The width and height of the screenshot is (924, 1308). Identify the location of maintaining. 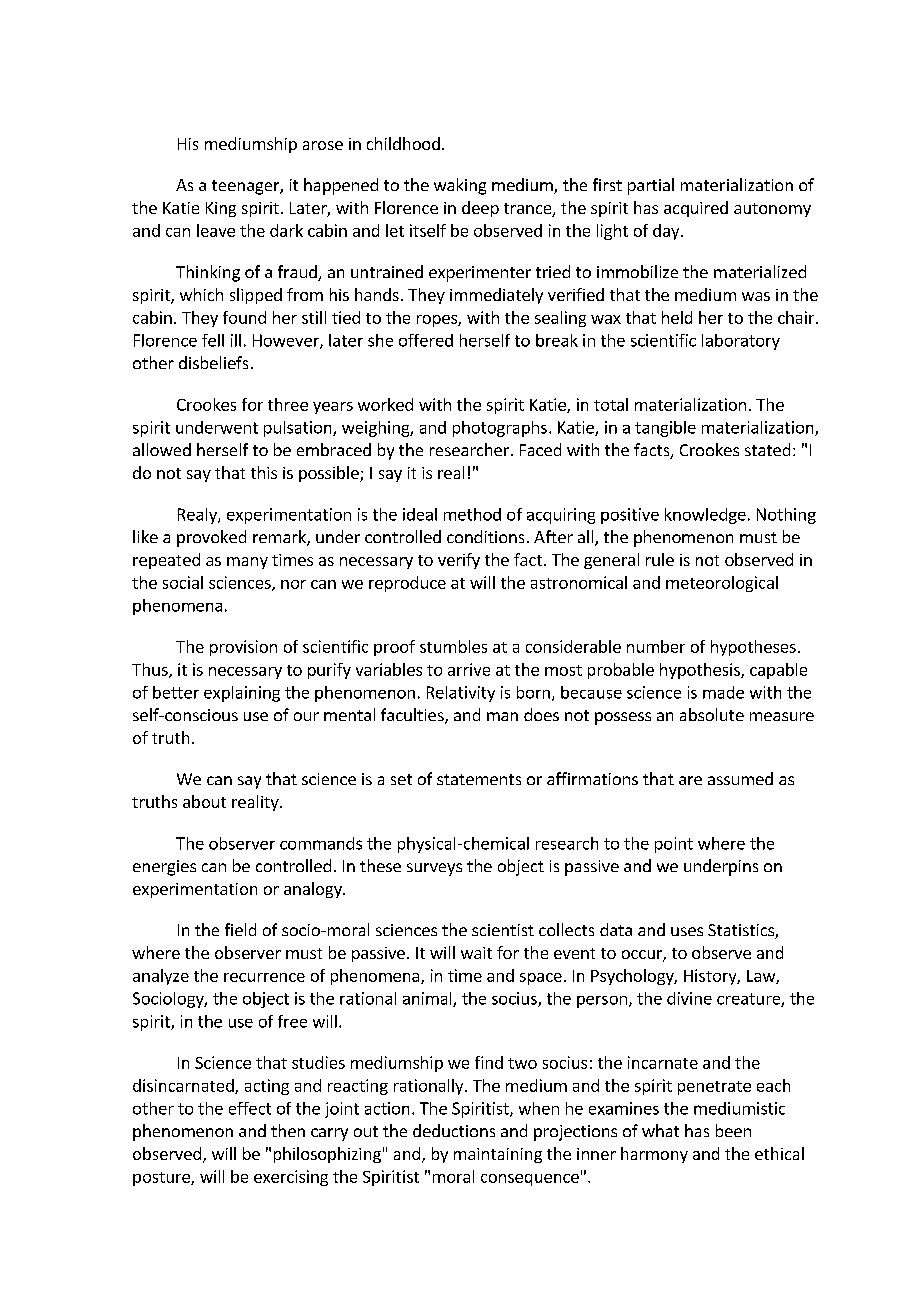
(498, 1155).
